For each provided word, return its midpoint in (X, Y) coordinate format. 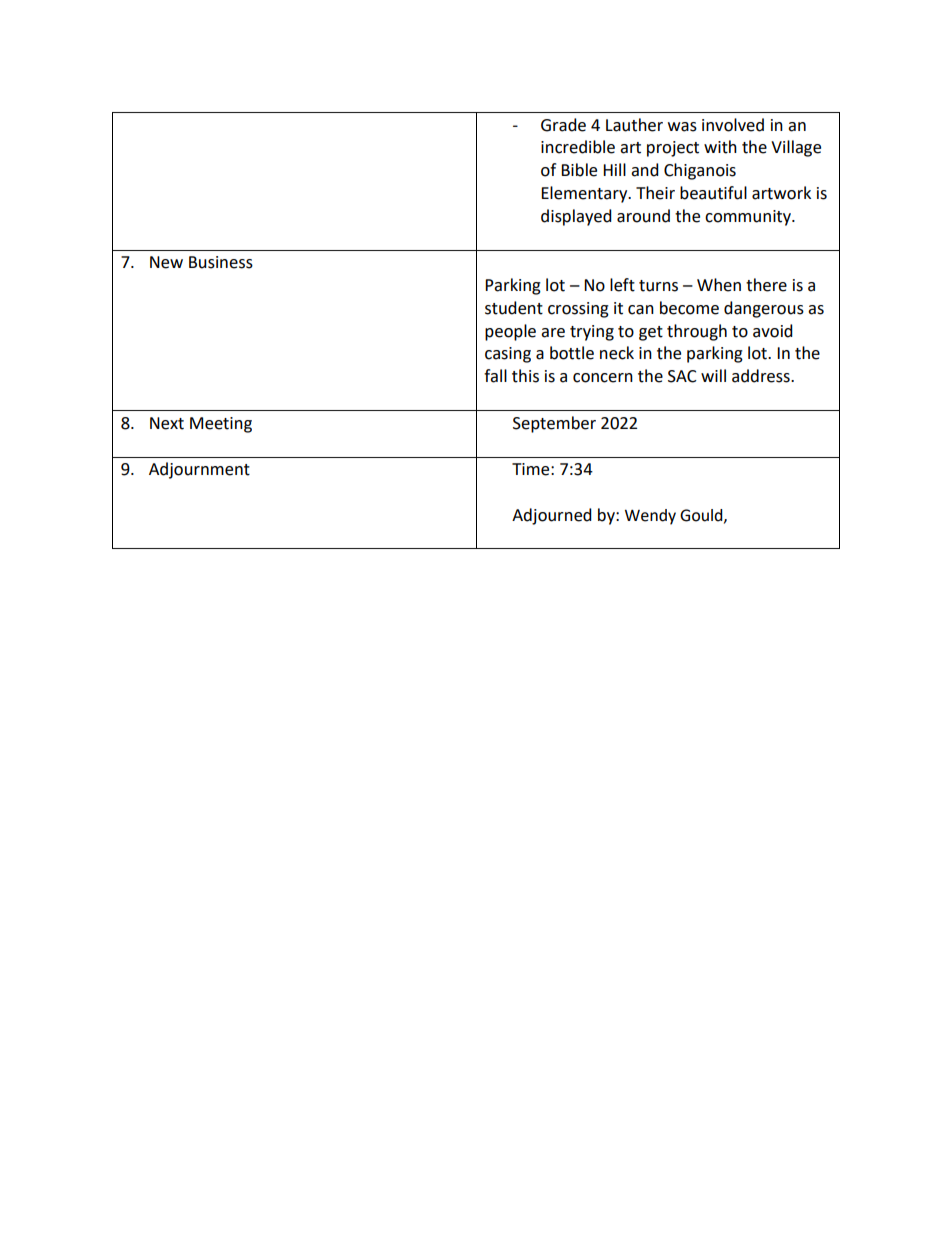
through (697, 332)
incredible (578, 147)
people (510, 332)
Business (221, 262)
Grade (563, 125)
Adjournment (199, 470)
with (720, 147)
